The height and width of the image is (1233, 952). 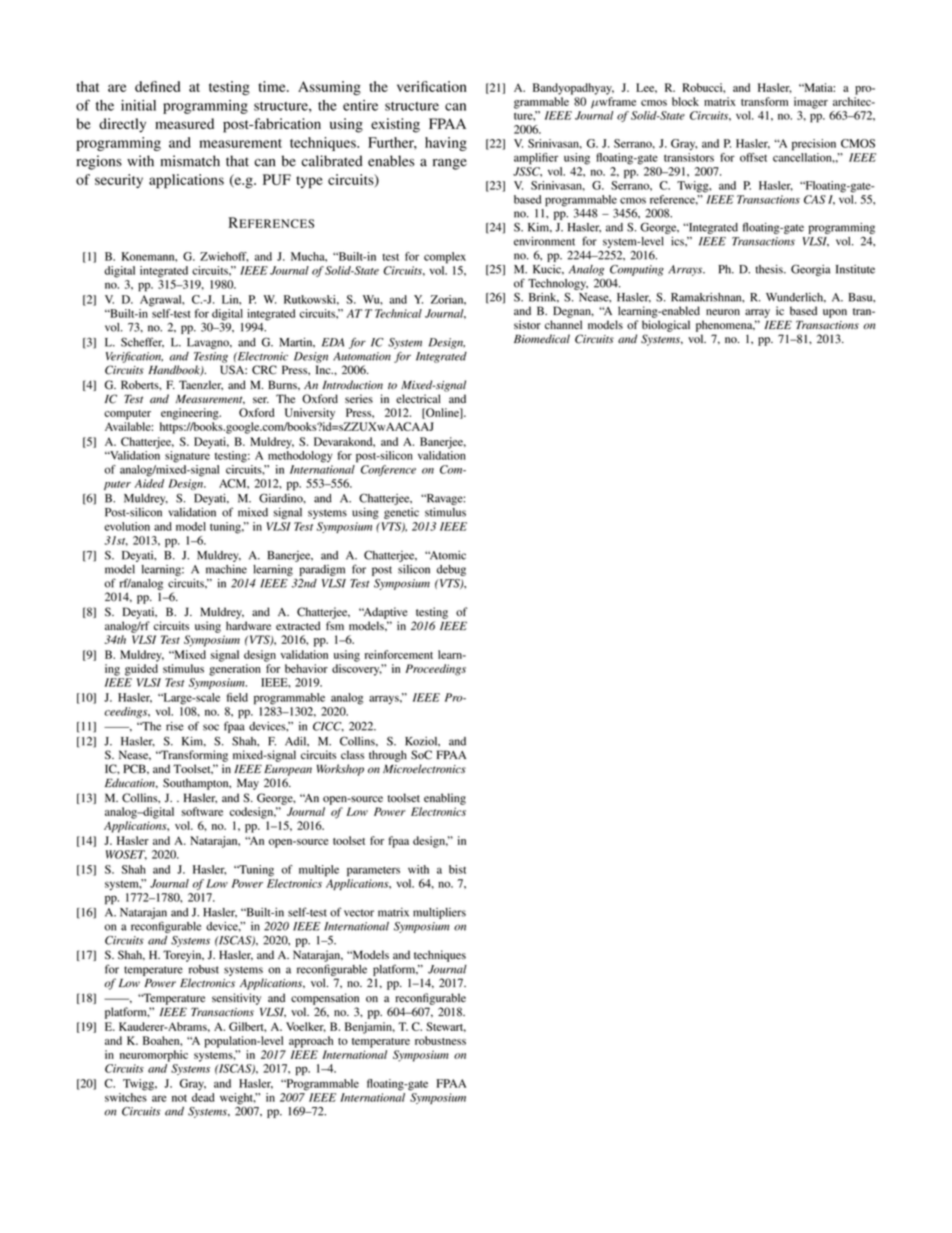 I want to click on Atomic, so click(x=447, y=555).
